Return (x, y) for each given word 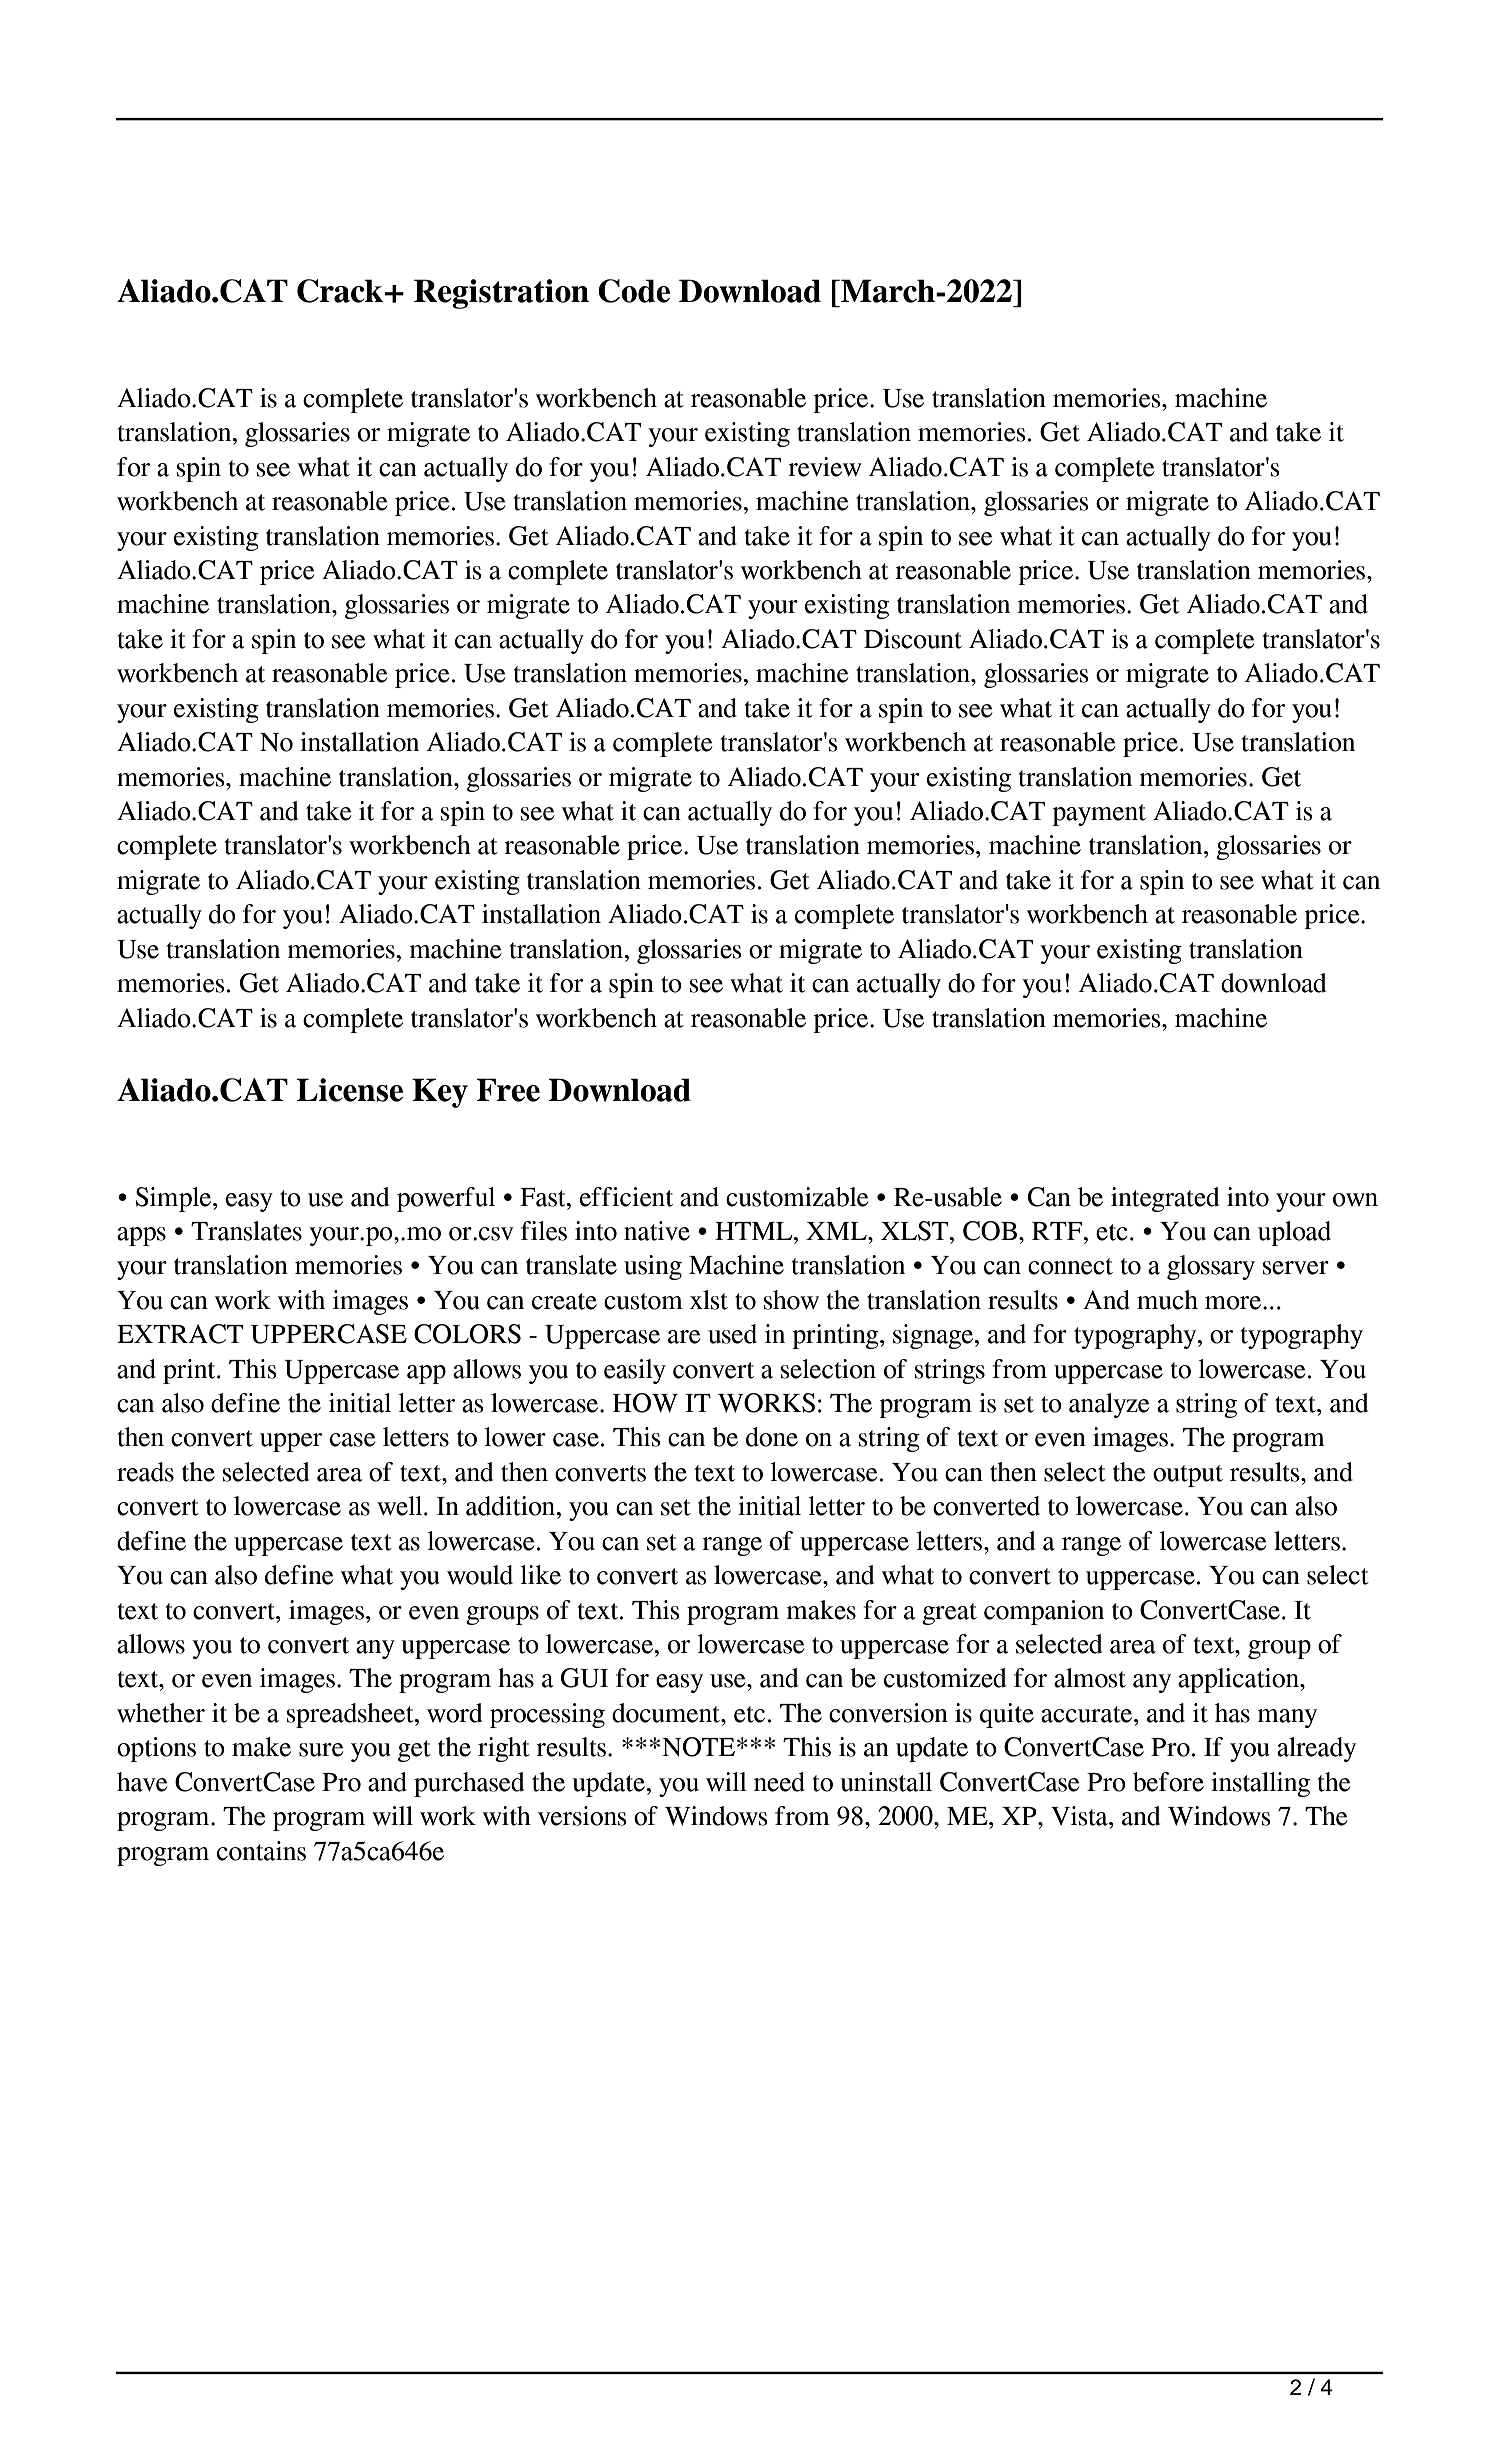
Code (634, 291)
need (779, 1782)
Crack (340, 291)
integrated (1165, 1199)
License (350, 1090)
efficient (626, 1197)
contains (261, 1851)
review (825, 467)
